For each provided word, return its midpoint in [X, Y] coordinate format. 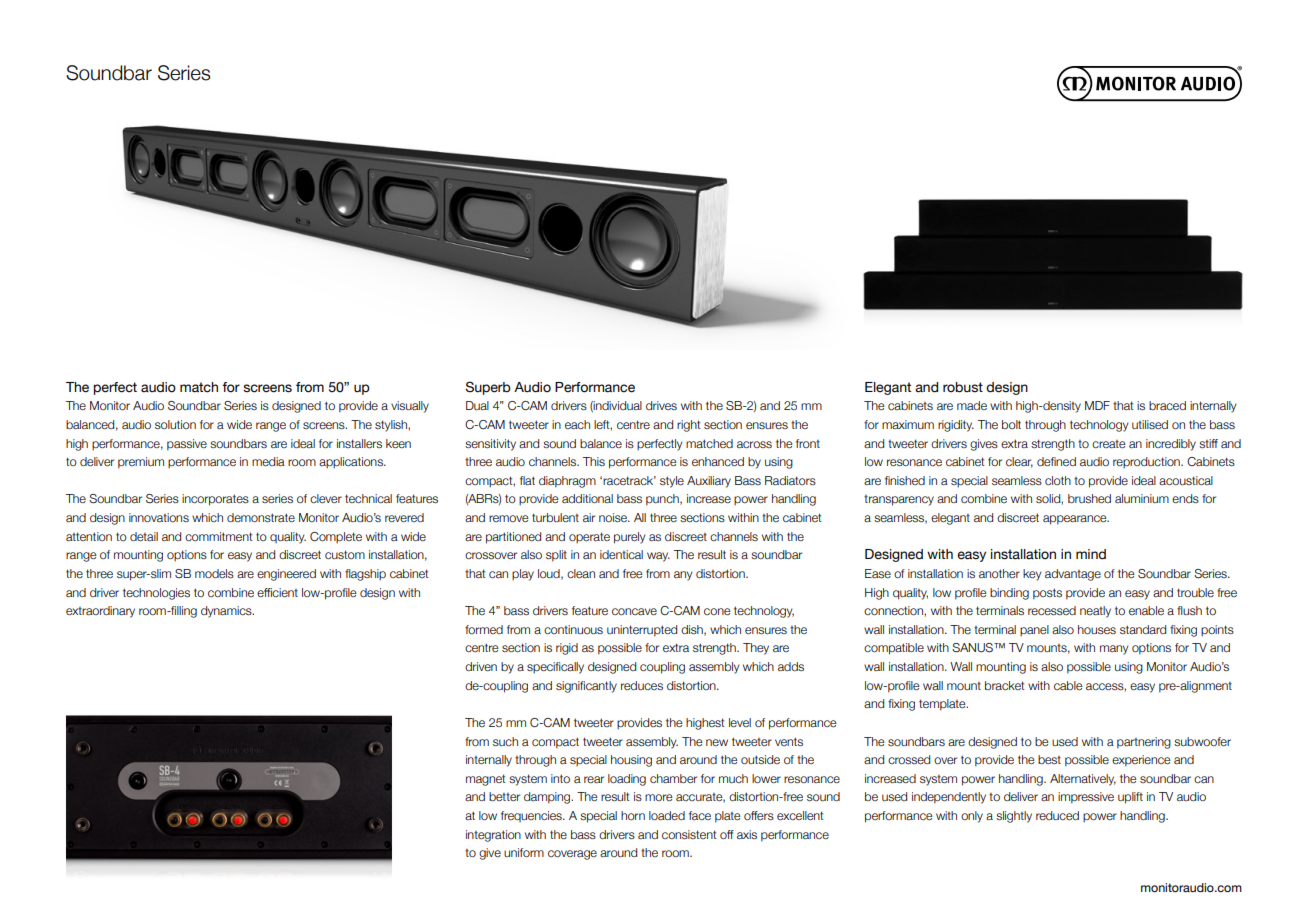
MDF [1097, 405]
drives [661, 405]
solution [175, 424]
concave [634, 611]
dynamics [227, 612]
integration [493, 836]
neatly [1095, 612]
